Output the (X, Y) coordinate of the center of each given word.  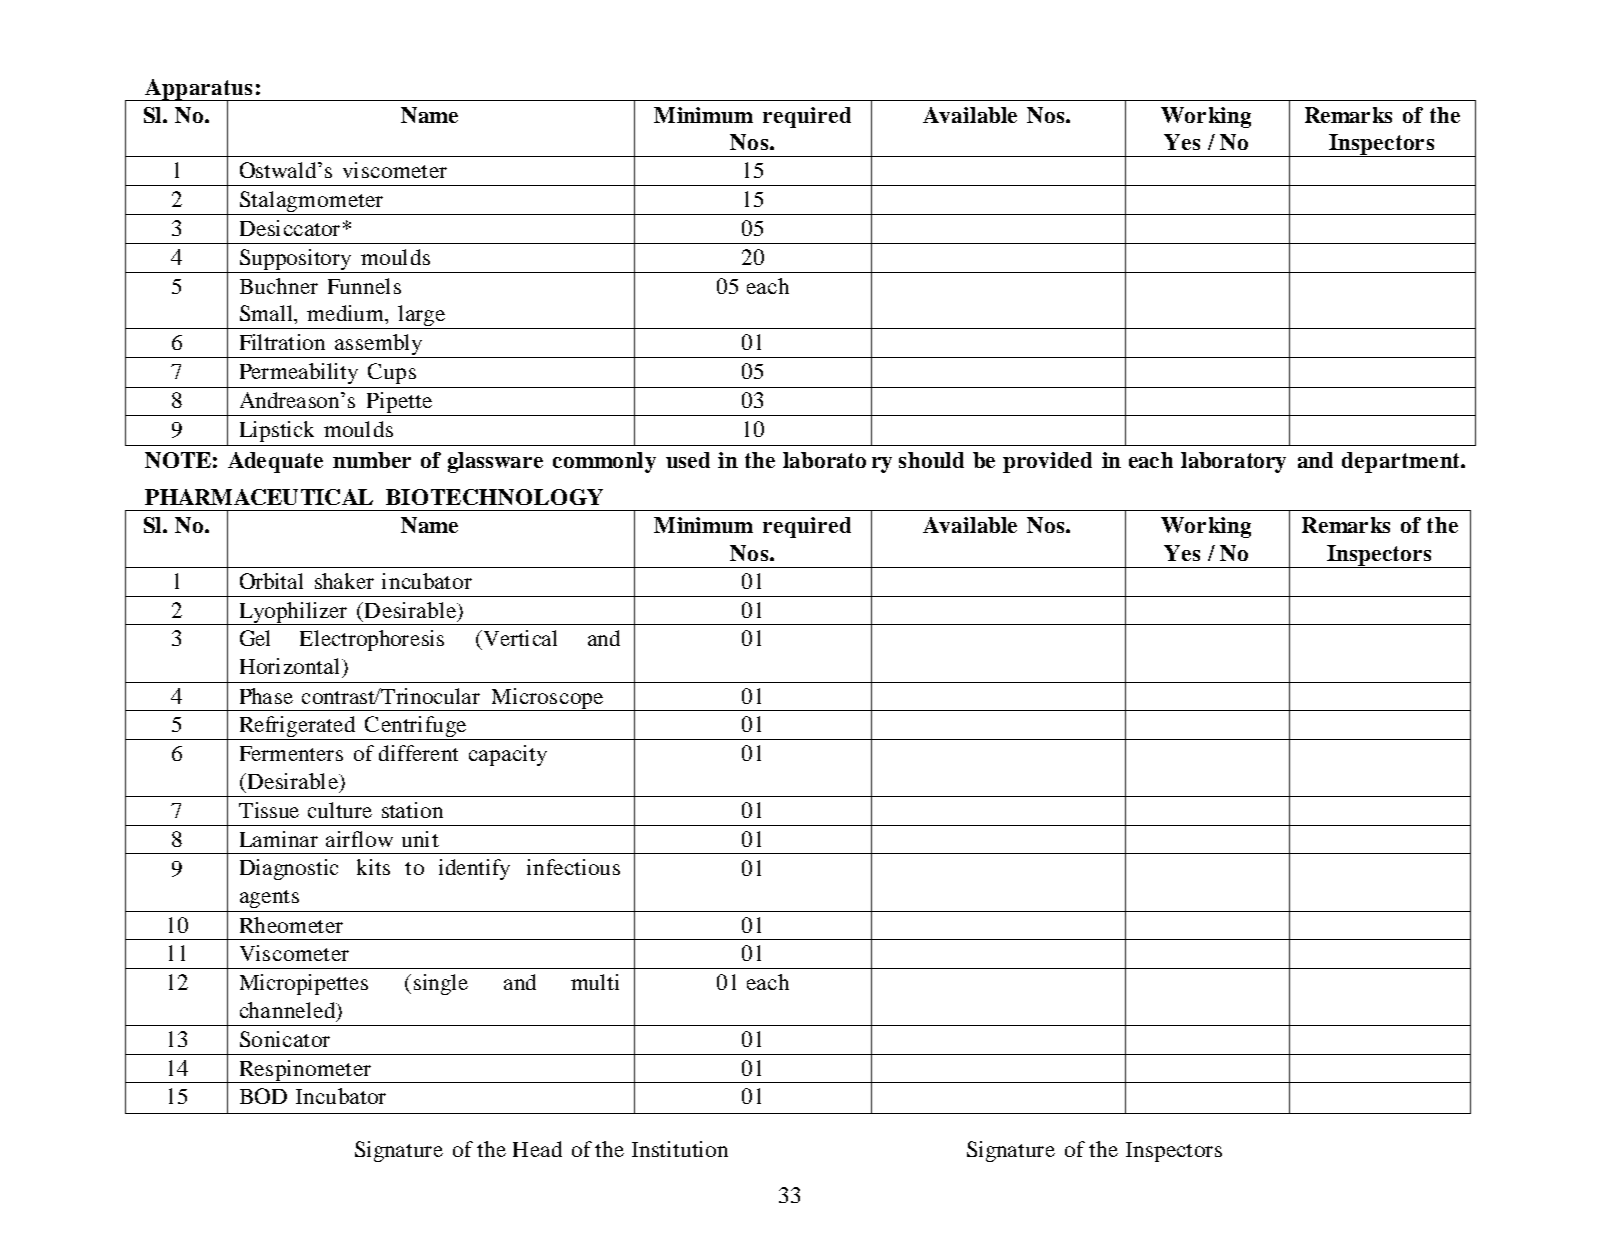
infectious (573, 867)
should (931, 460)
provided (1047, 462)
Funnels (364, 286)
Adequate (275, 462)
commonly (604, 462)
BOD (263, 1096)
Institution (680, 1149)
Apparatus (199, 91)
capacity (508, 755)
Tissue (269, 810)
